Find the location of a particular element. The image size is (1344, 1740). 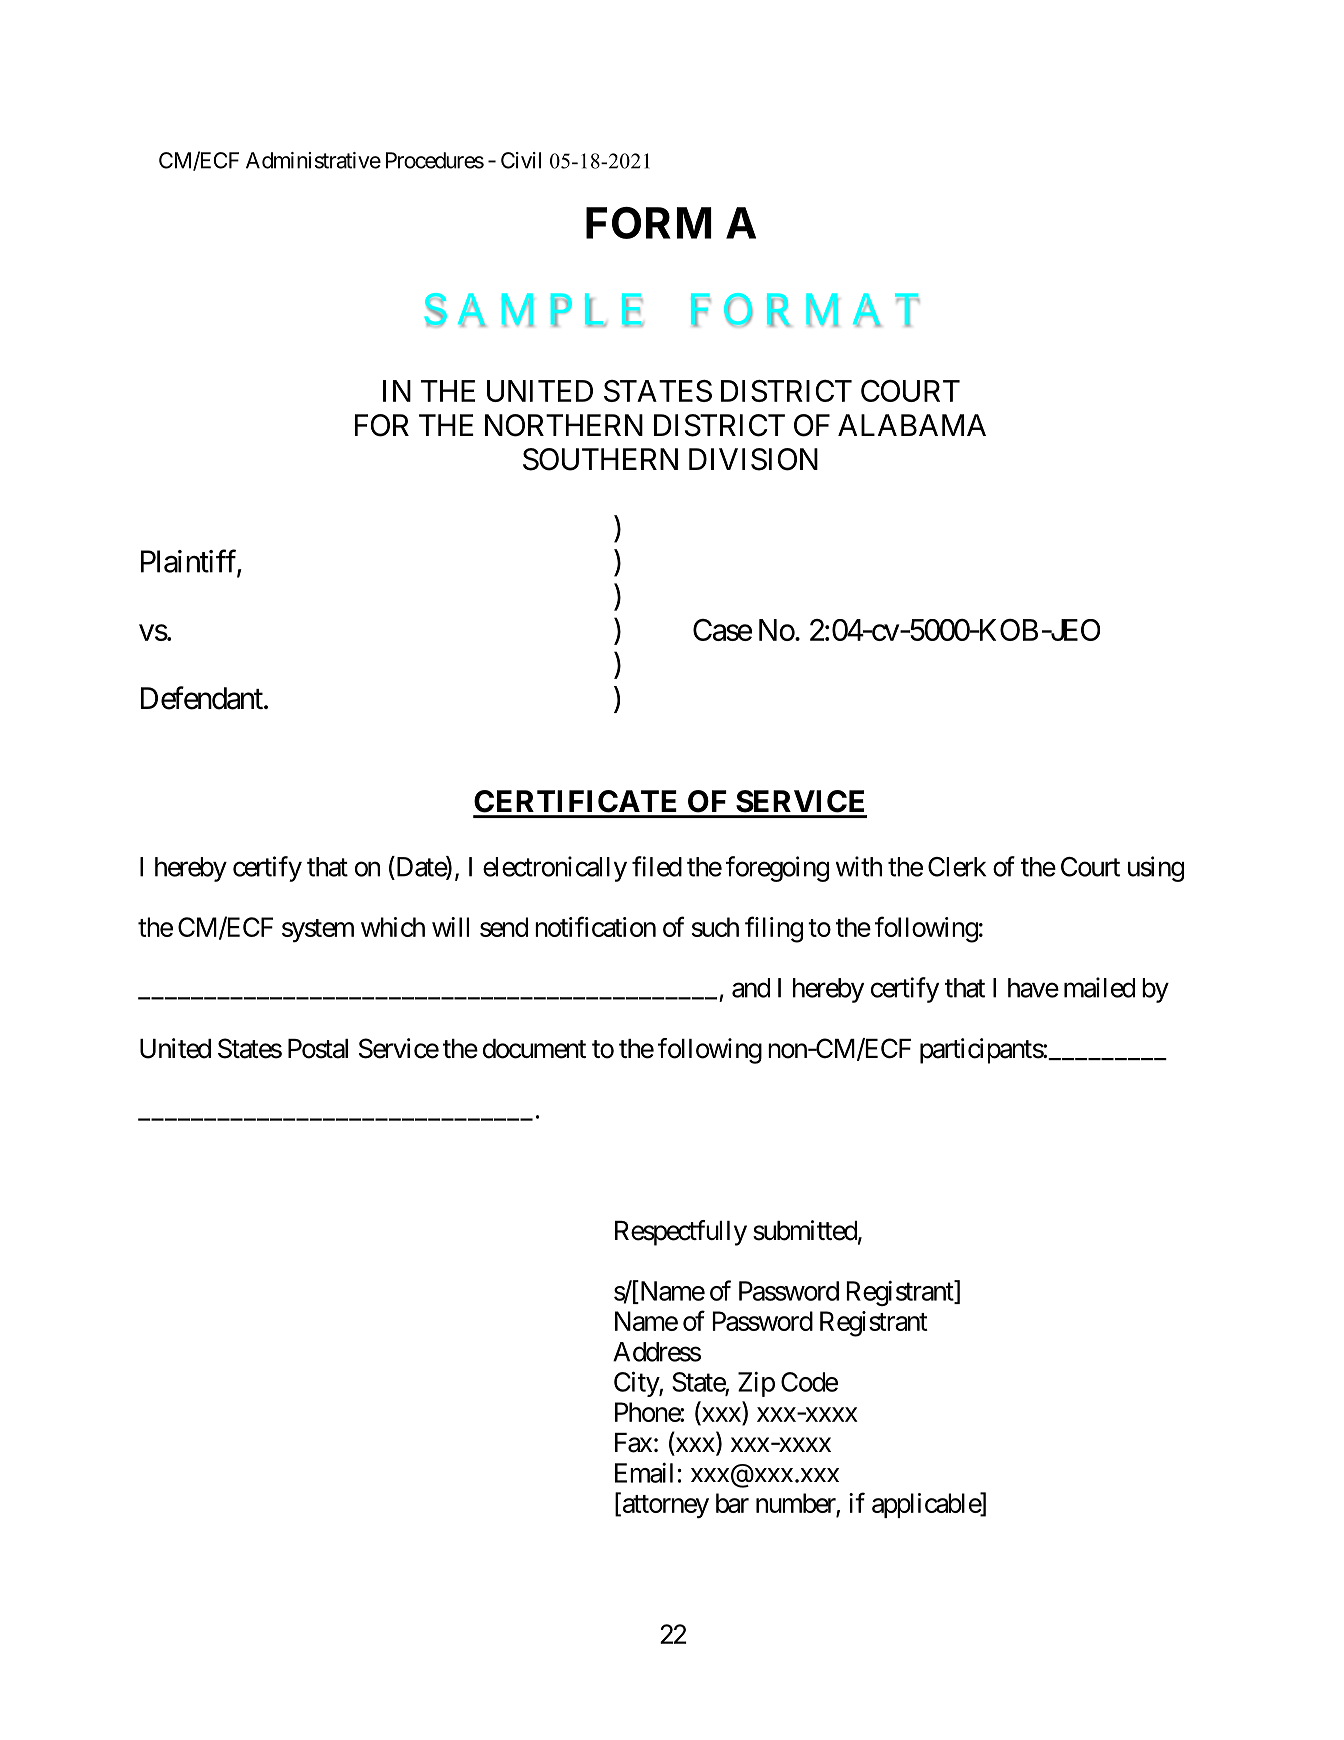

Fax is located at coordinates (633, 1443).
